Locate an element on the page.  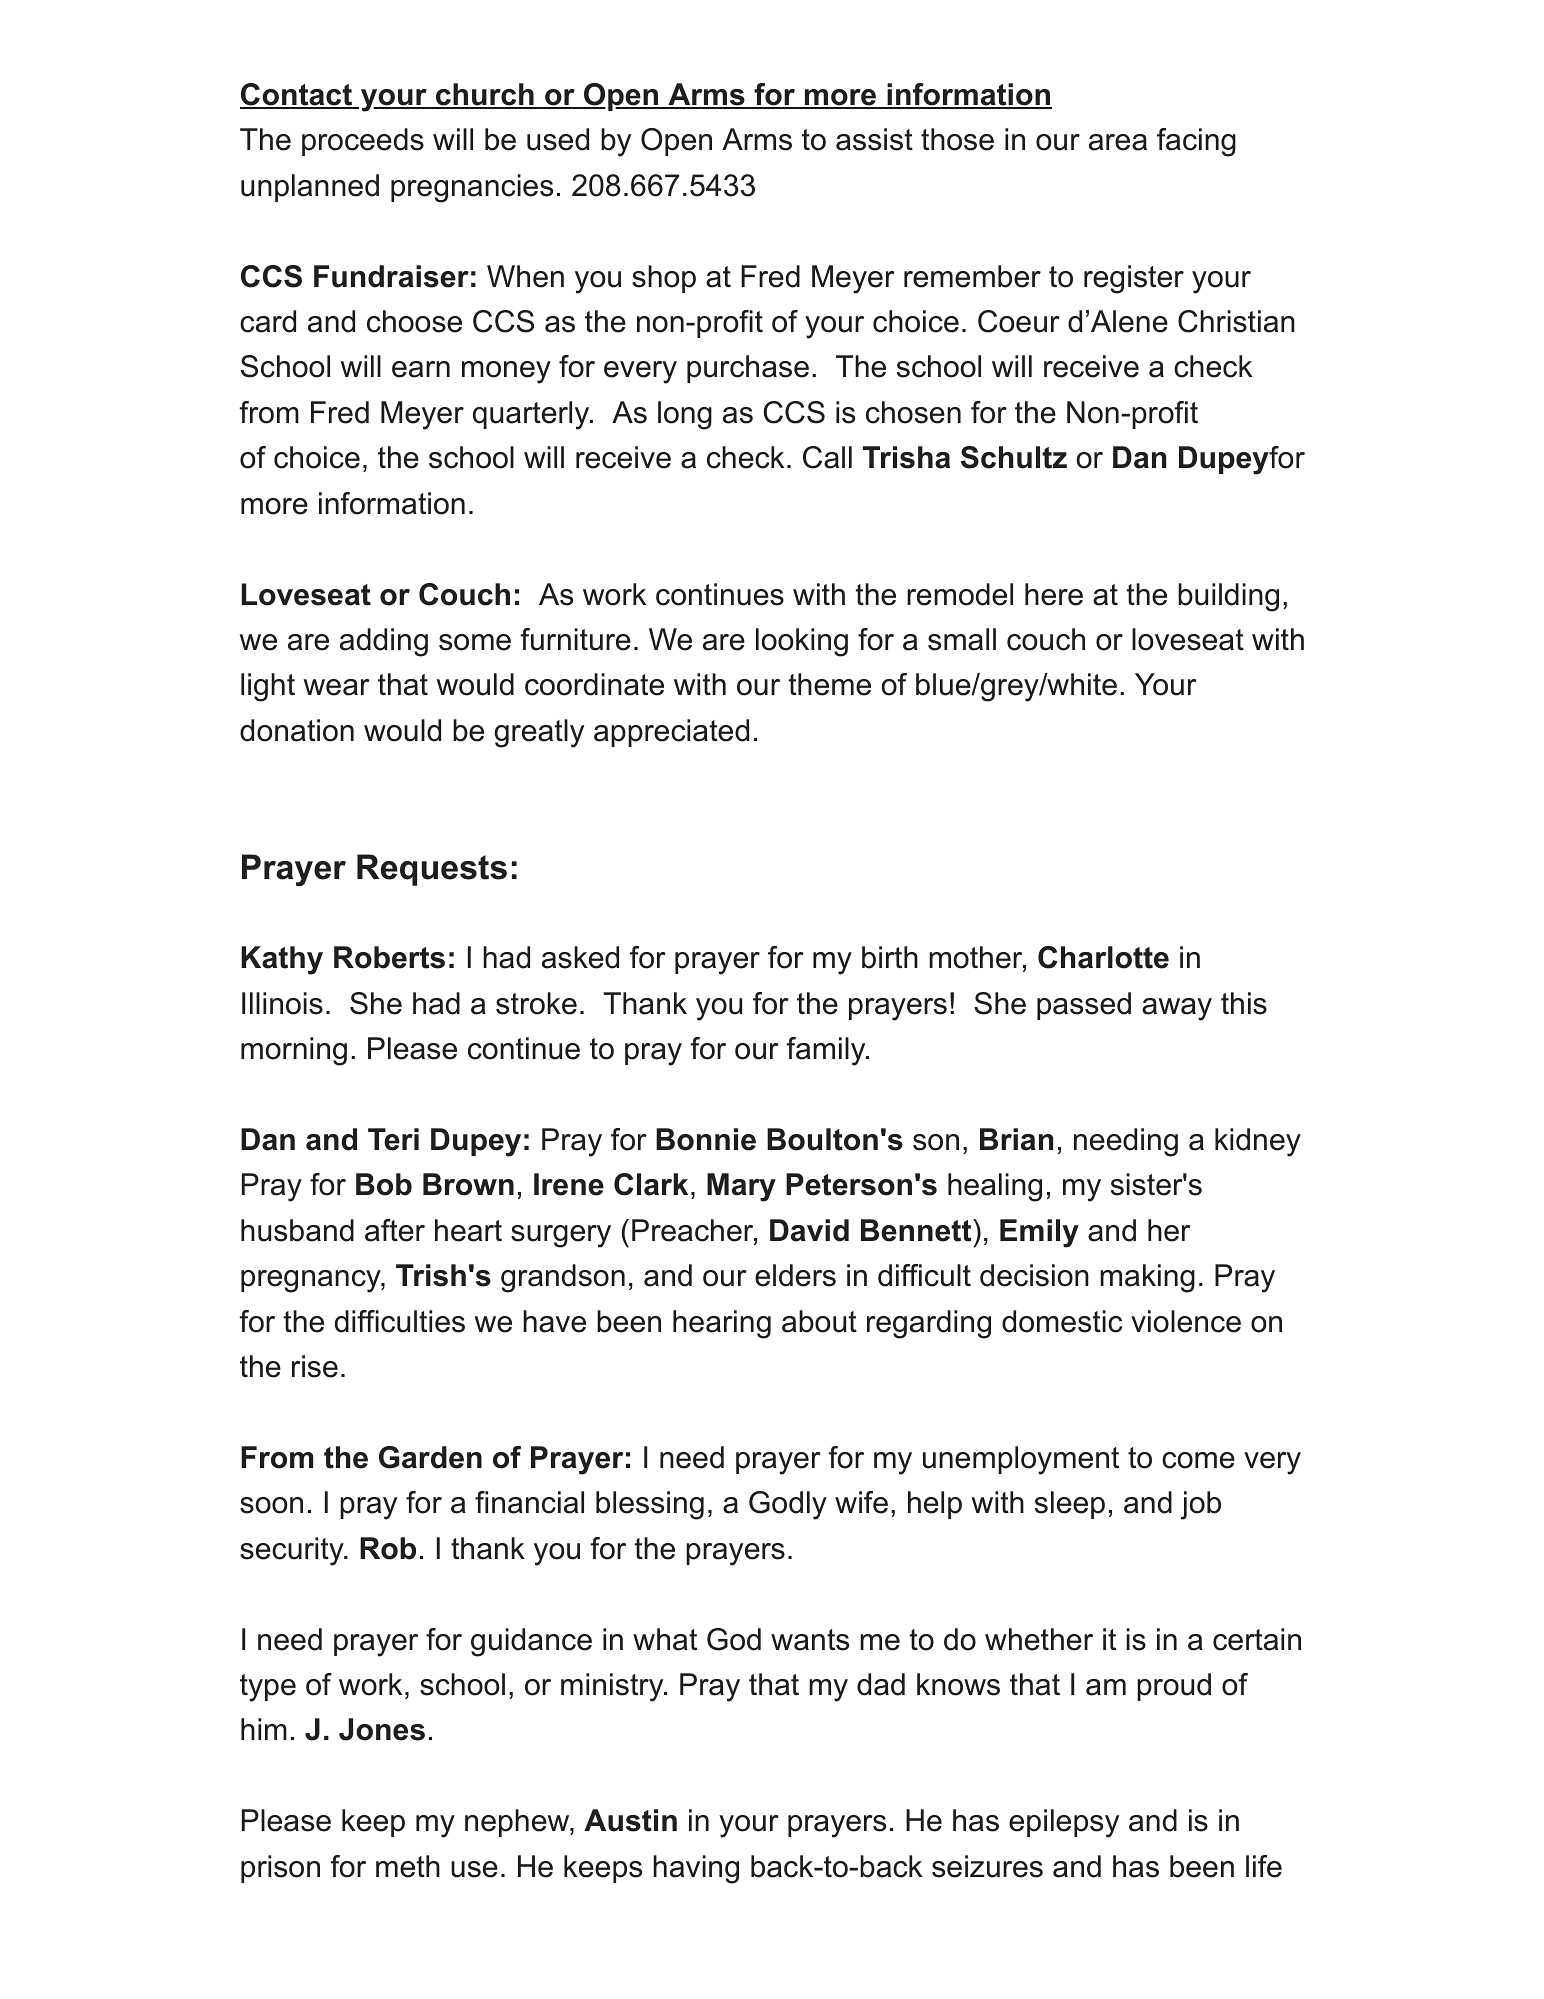
come is located at coordinates (1198, 1460).
